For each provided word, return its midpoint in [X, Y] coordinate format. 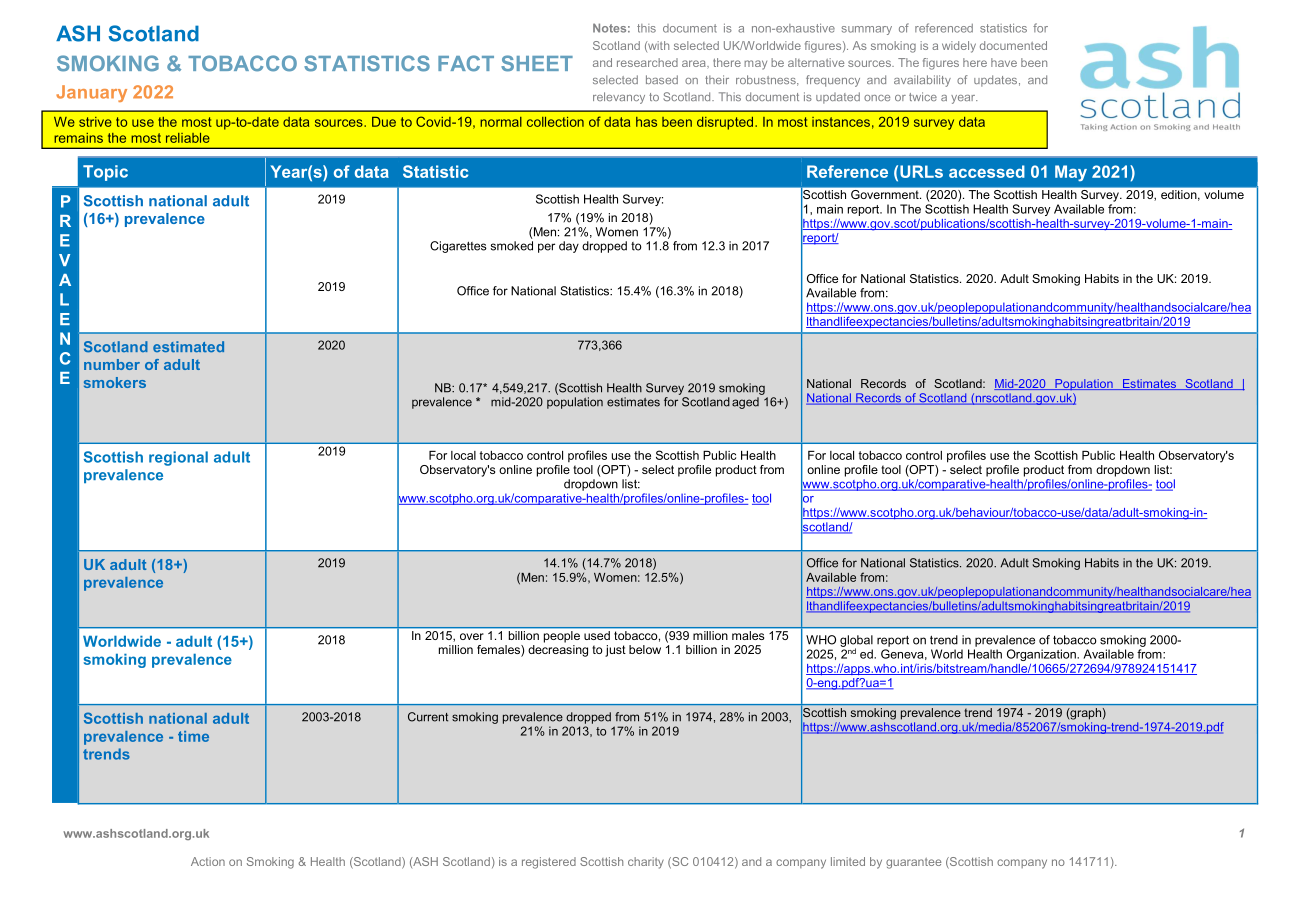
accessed [987, 171]
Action [208, 861]
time [193, 736]
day [569, 247]
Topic [105, 173]
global [856, 642]
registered [549, 863]
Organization [1042, 655]
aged [745, 403]
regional [178, 458]
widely [959, 47]
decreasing [558, 651]
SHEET [537, 63]
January [91, 93]
